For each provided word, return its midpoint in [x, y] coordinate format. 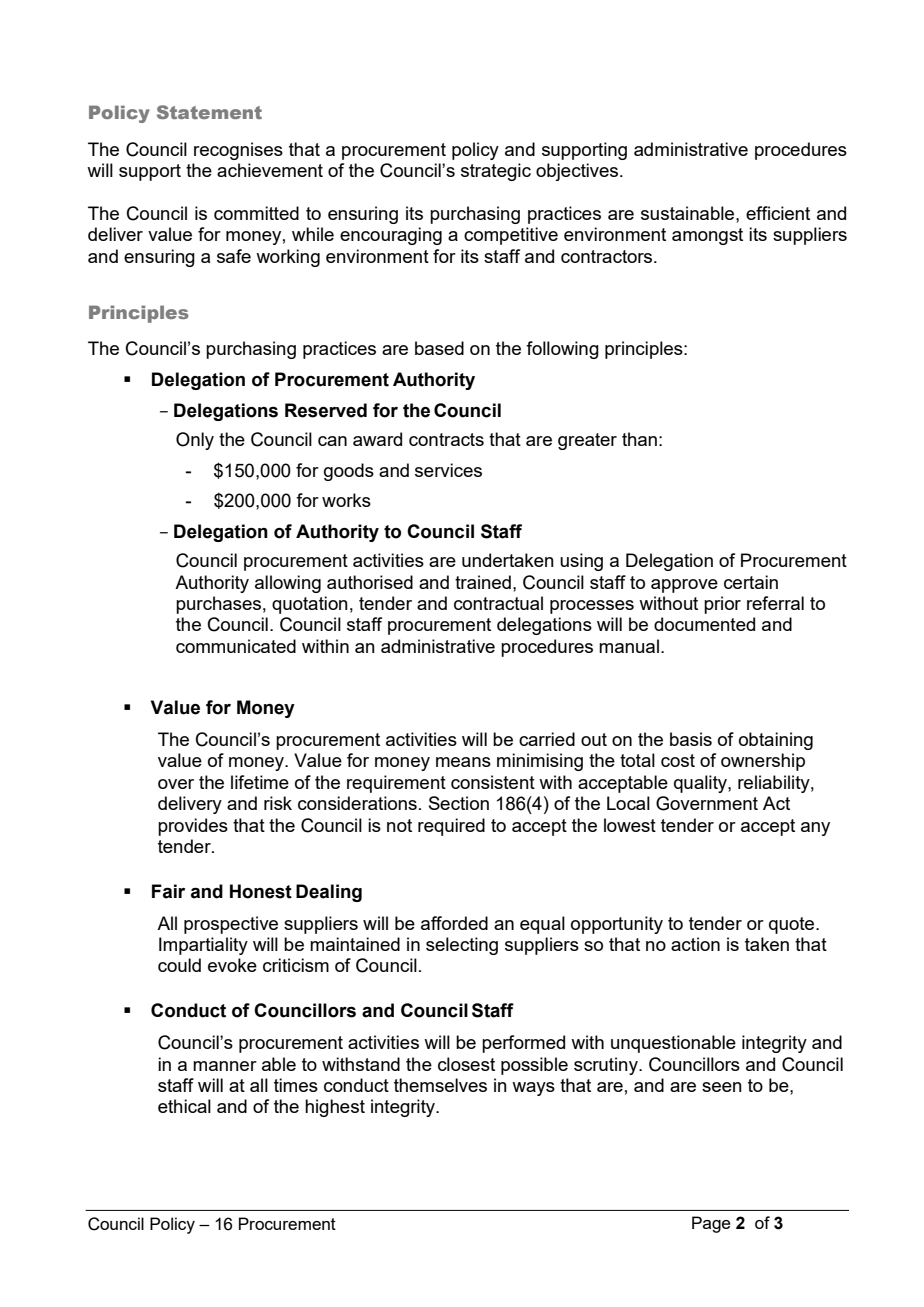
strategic [496, 172]
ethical [184, 1106]
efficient [778, 213]
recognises [238, 151]
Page [711, 1224]
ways [533, 1089]
